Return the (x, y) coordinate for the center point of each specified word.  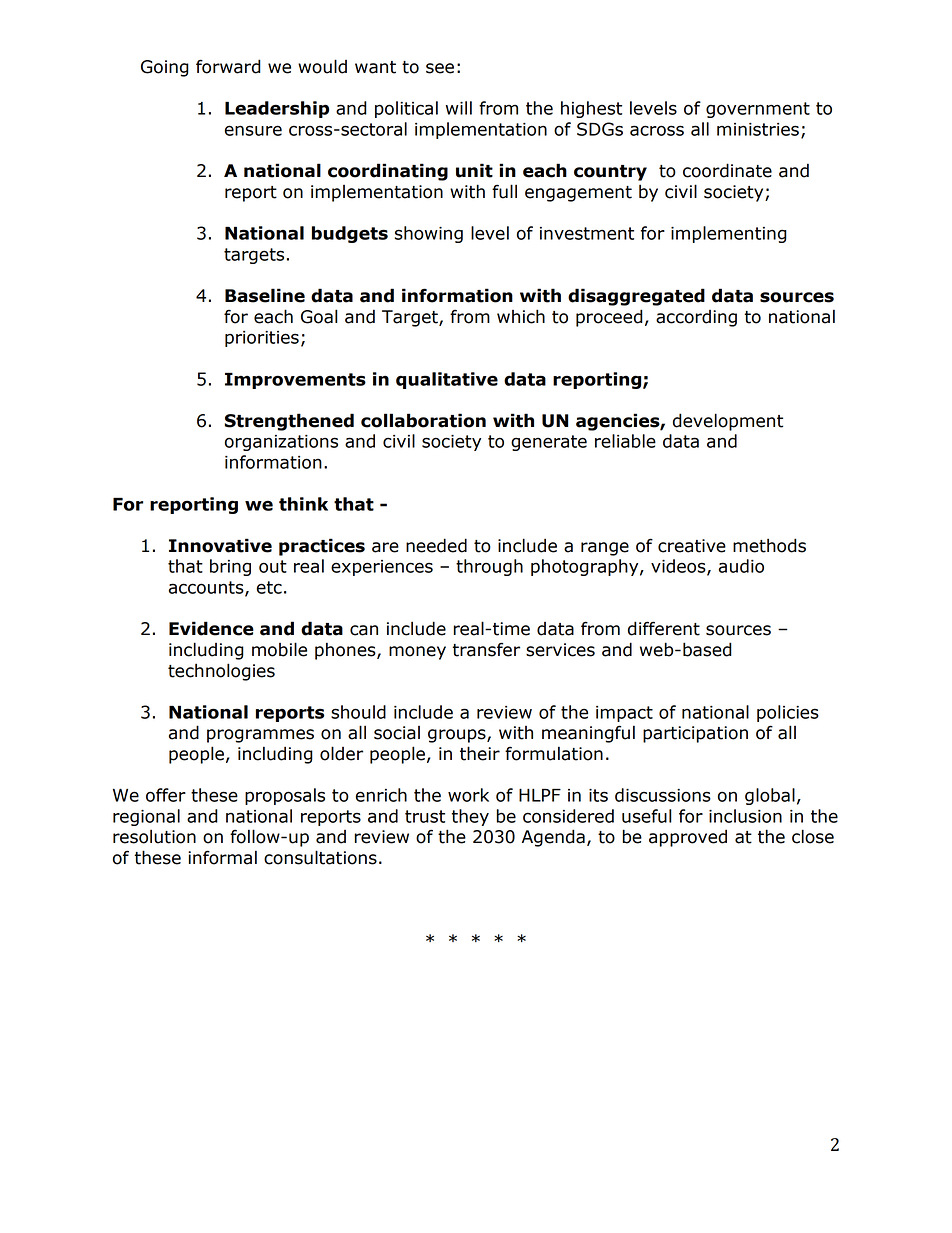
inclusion (745, 816)
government (758, 110)
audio (741, 566)
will (459, 108)
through (489, 567)
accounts (207, 588)
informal (222, 857)
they (470, 817)
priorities (262, 339)
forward (228, 66)
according (696, 318)
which (521, 316)
